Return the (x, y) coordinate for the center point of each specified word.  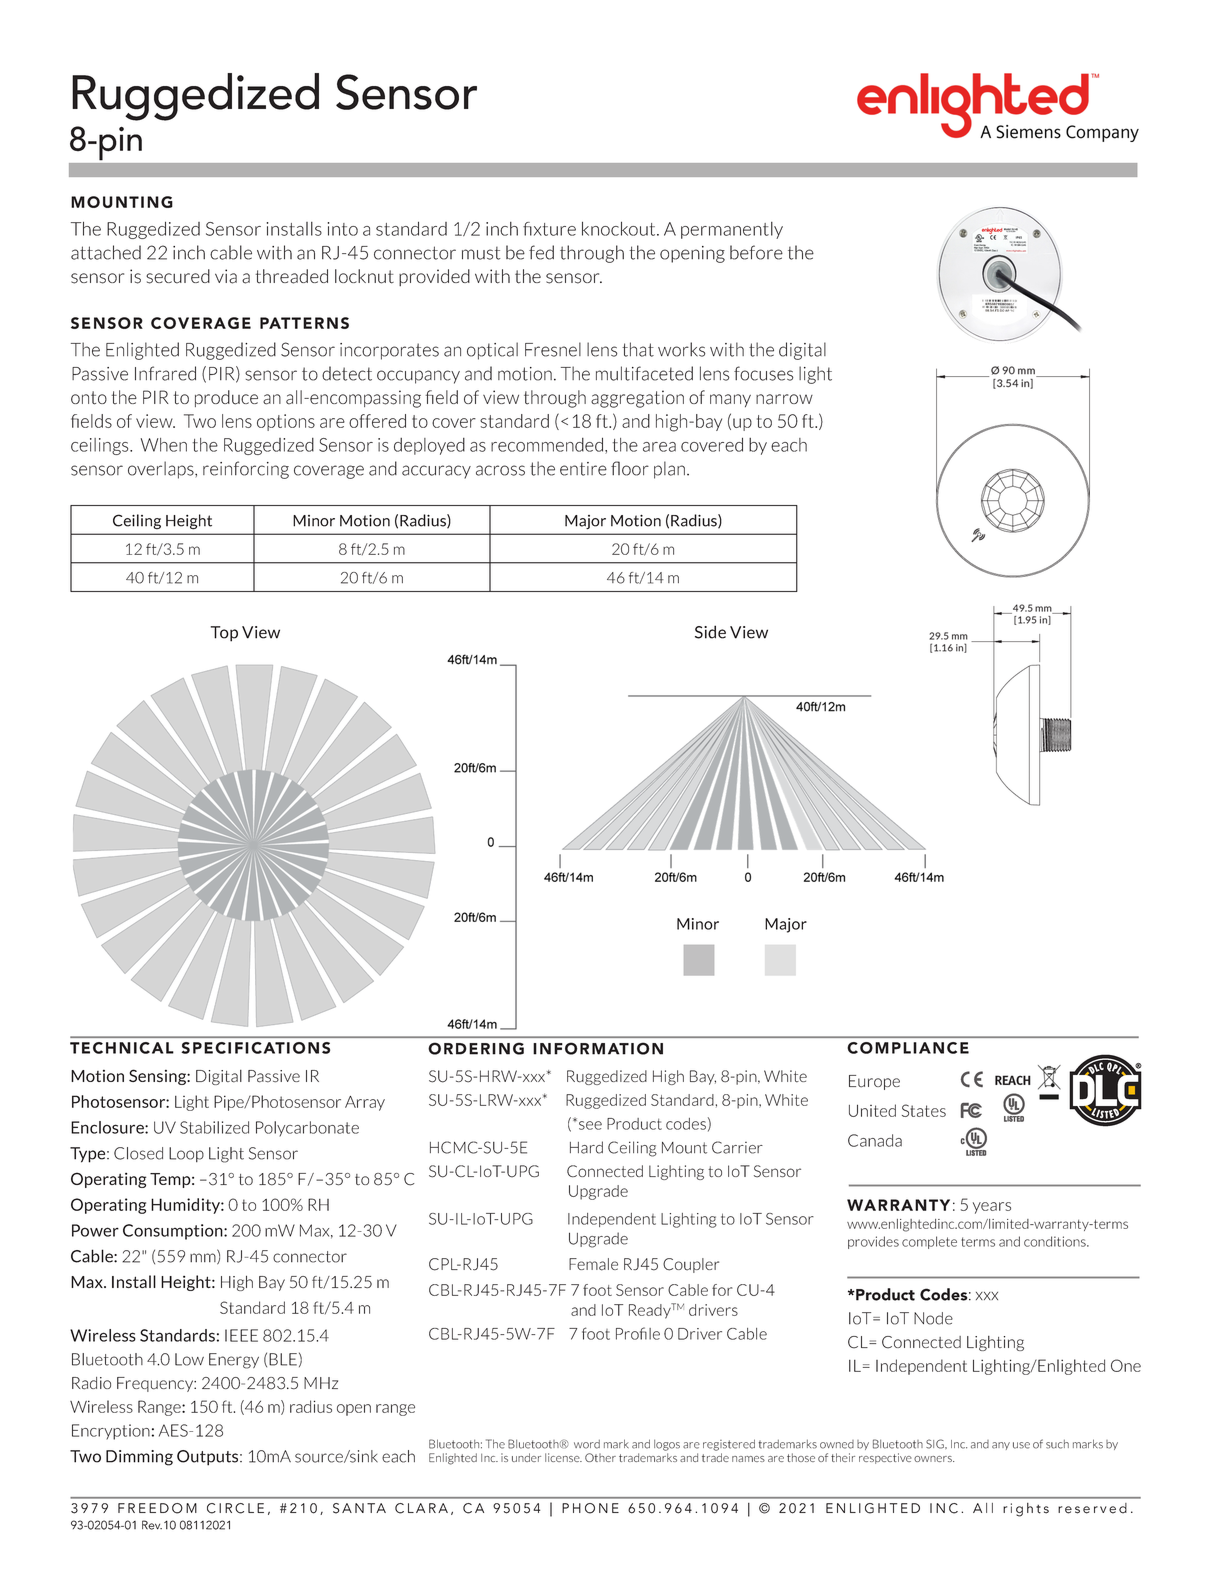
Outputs (209, 1458)
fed (541, 252)
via (226, 276)
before (756, 252)
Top (224, 634)
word (587, 1444)
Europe (874, 1082)
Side (710, 632)
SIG (936, 1444)
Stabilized (214, 1127)
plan (669, 470)
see (590, 1125)
